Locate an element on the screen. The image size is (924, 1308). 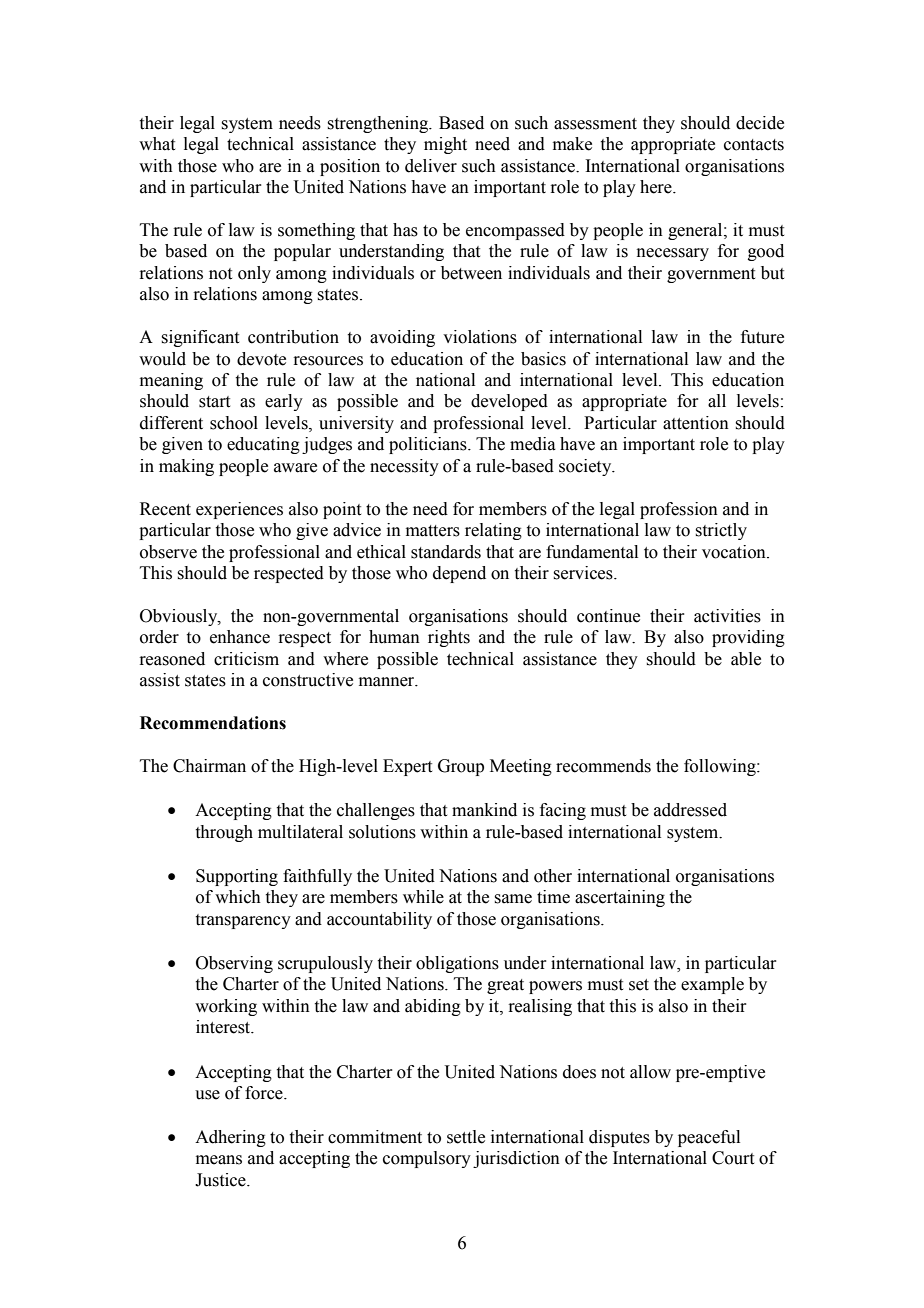
activities is located at coordinates (727, 616).
